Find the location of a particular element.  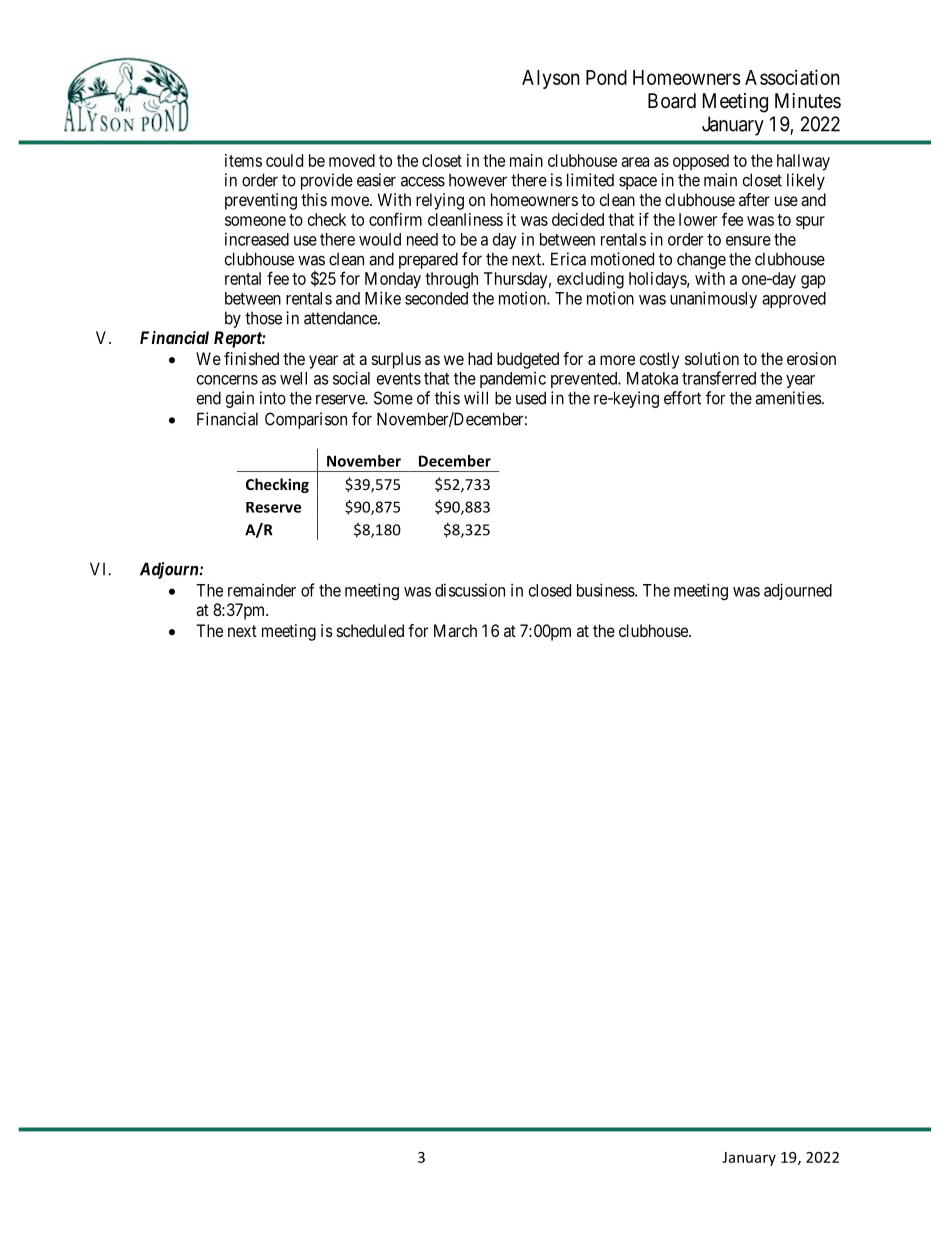

those is located at coordinates (263, 318).
